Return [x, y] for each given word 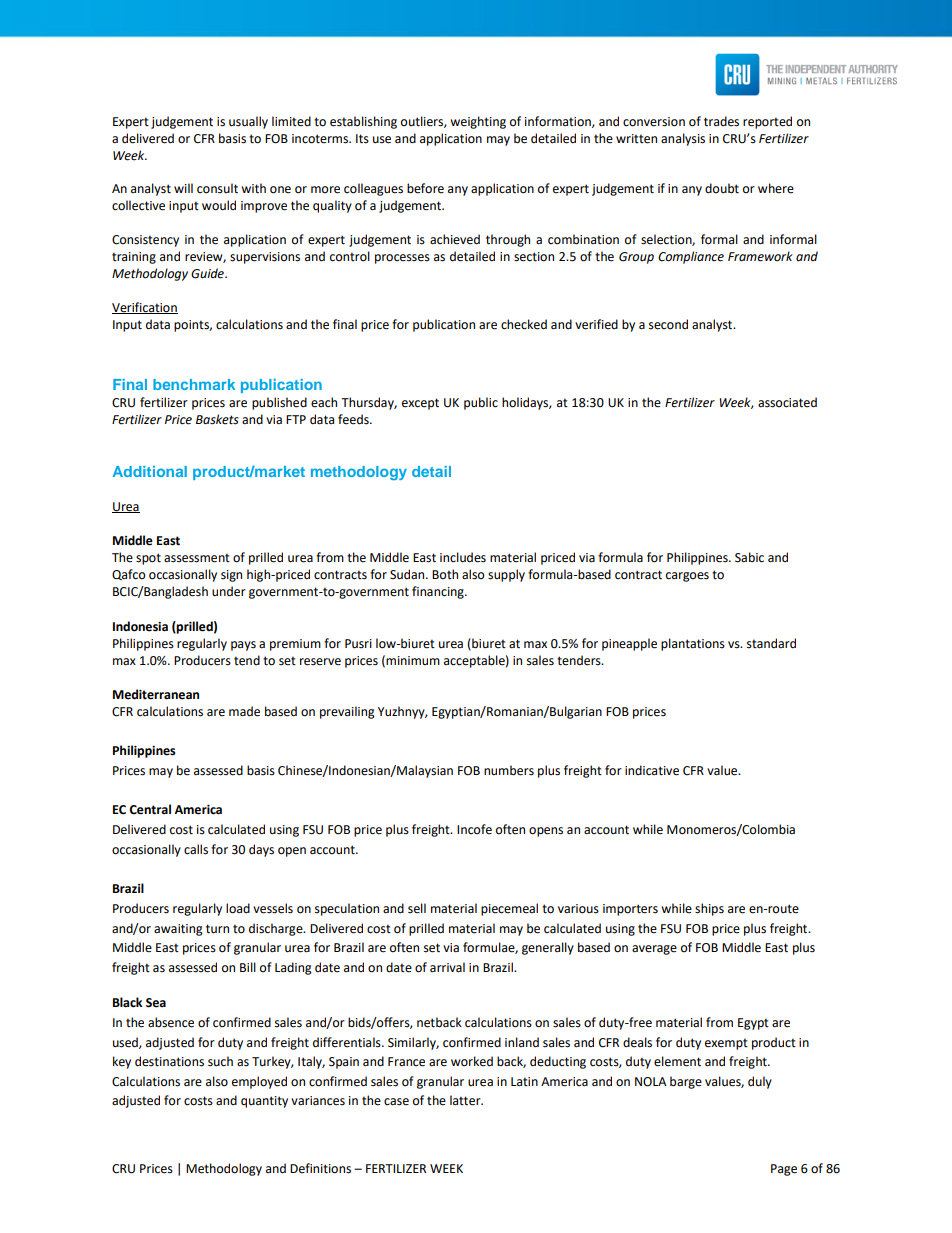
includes [463, 557]
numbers [509, 770]
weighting [478, 122]
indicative [652, 770]
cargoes [687, 577]
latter [466, 1100]
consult [217, 188]
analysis [683, 139]
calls [196, 849]
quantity [264, 1102]
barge [686, 1082]
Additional [150, 471]
